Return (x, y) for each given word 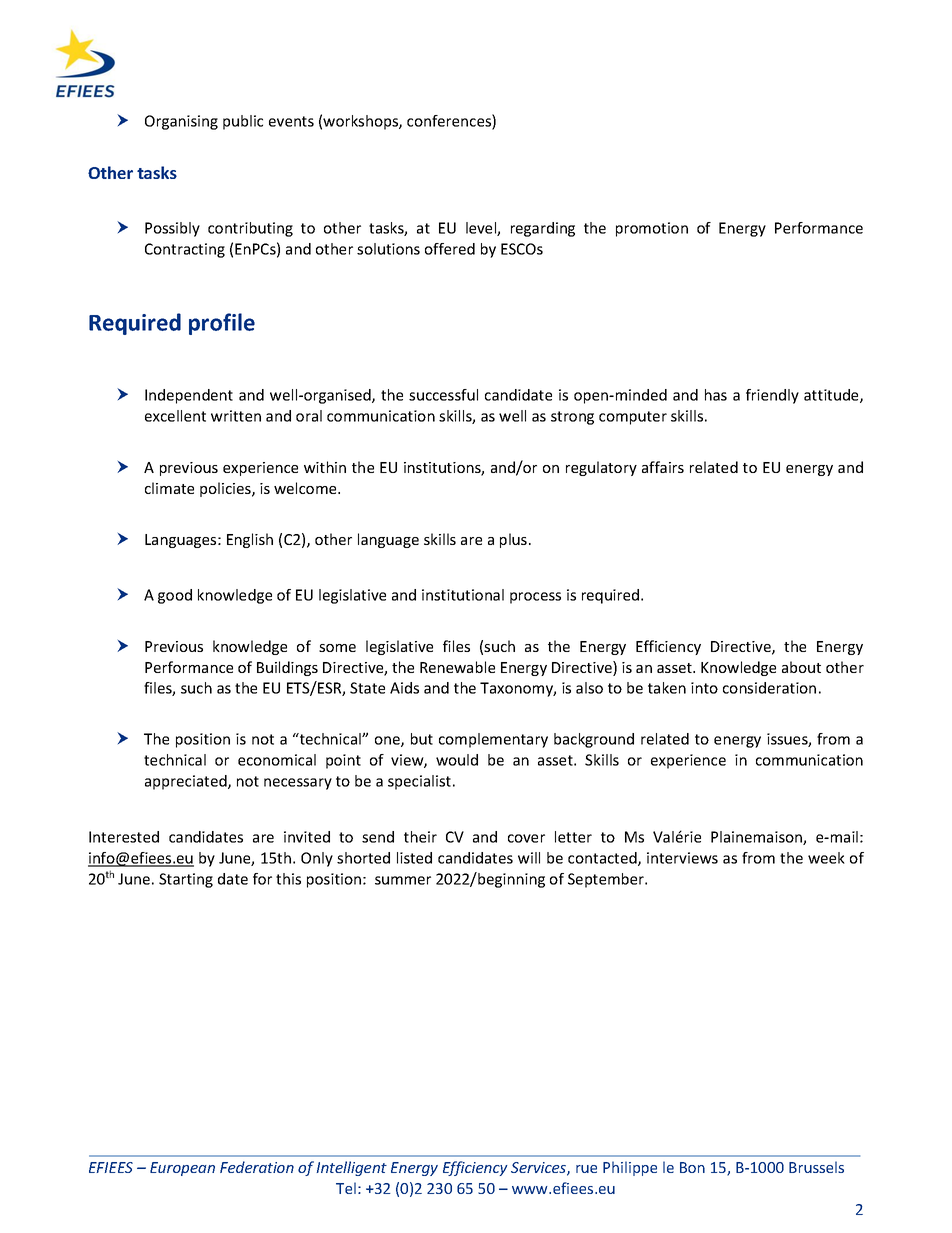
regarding (543, 229)
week (826, 858)
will (529, 858)
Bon (692, 1167)
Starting (186, 880)
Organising (181, 122)
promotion (652, 229)
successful (443, 395)
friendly (772, 396)
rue (586, 1169)
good (175, 596)
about (801, 667)
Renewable (457, 667)
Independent (189, 396)
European (182, 1169)
